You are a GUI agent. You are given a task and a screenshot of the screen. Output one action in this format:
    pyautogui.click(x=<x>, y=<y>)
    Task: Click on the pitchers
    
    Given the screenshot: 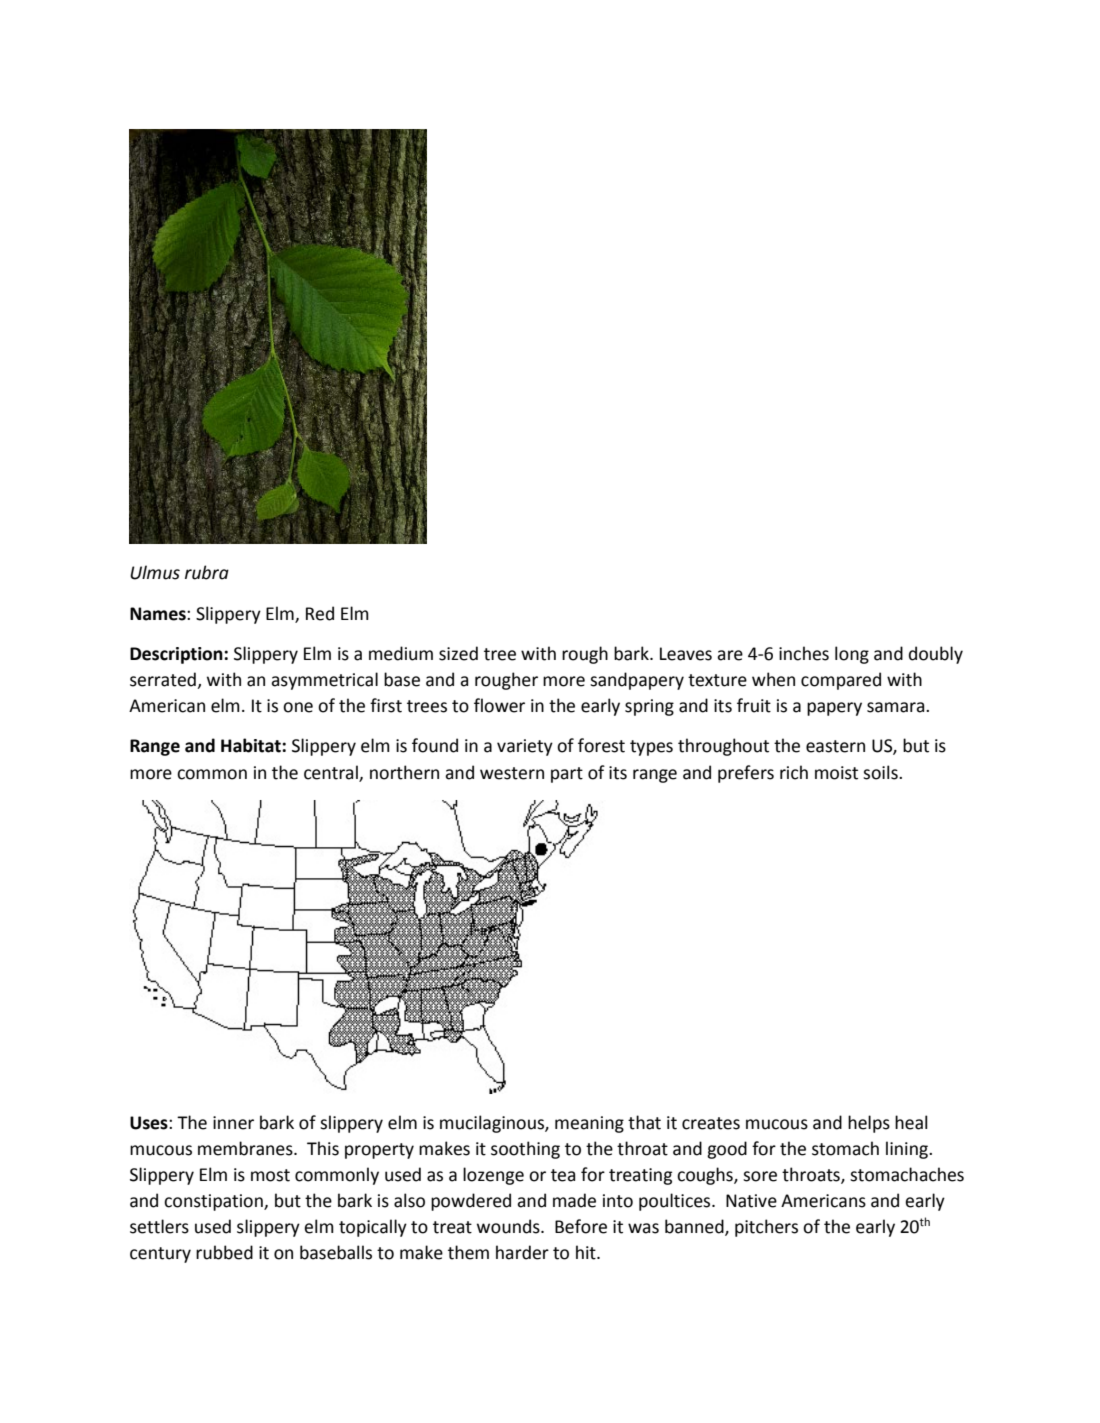 What is the action you would take?
    pyautogui.click(x=766, y=1228)
